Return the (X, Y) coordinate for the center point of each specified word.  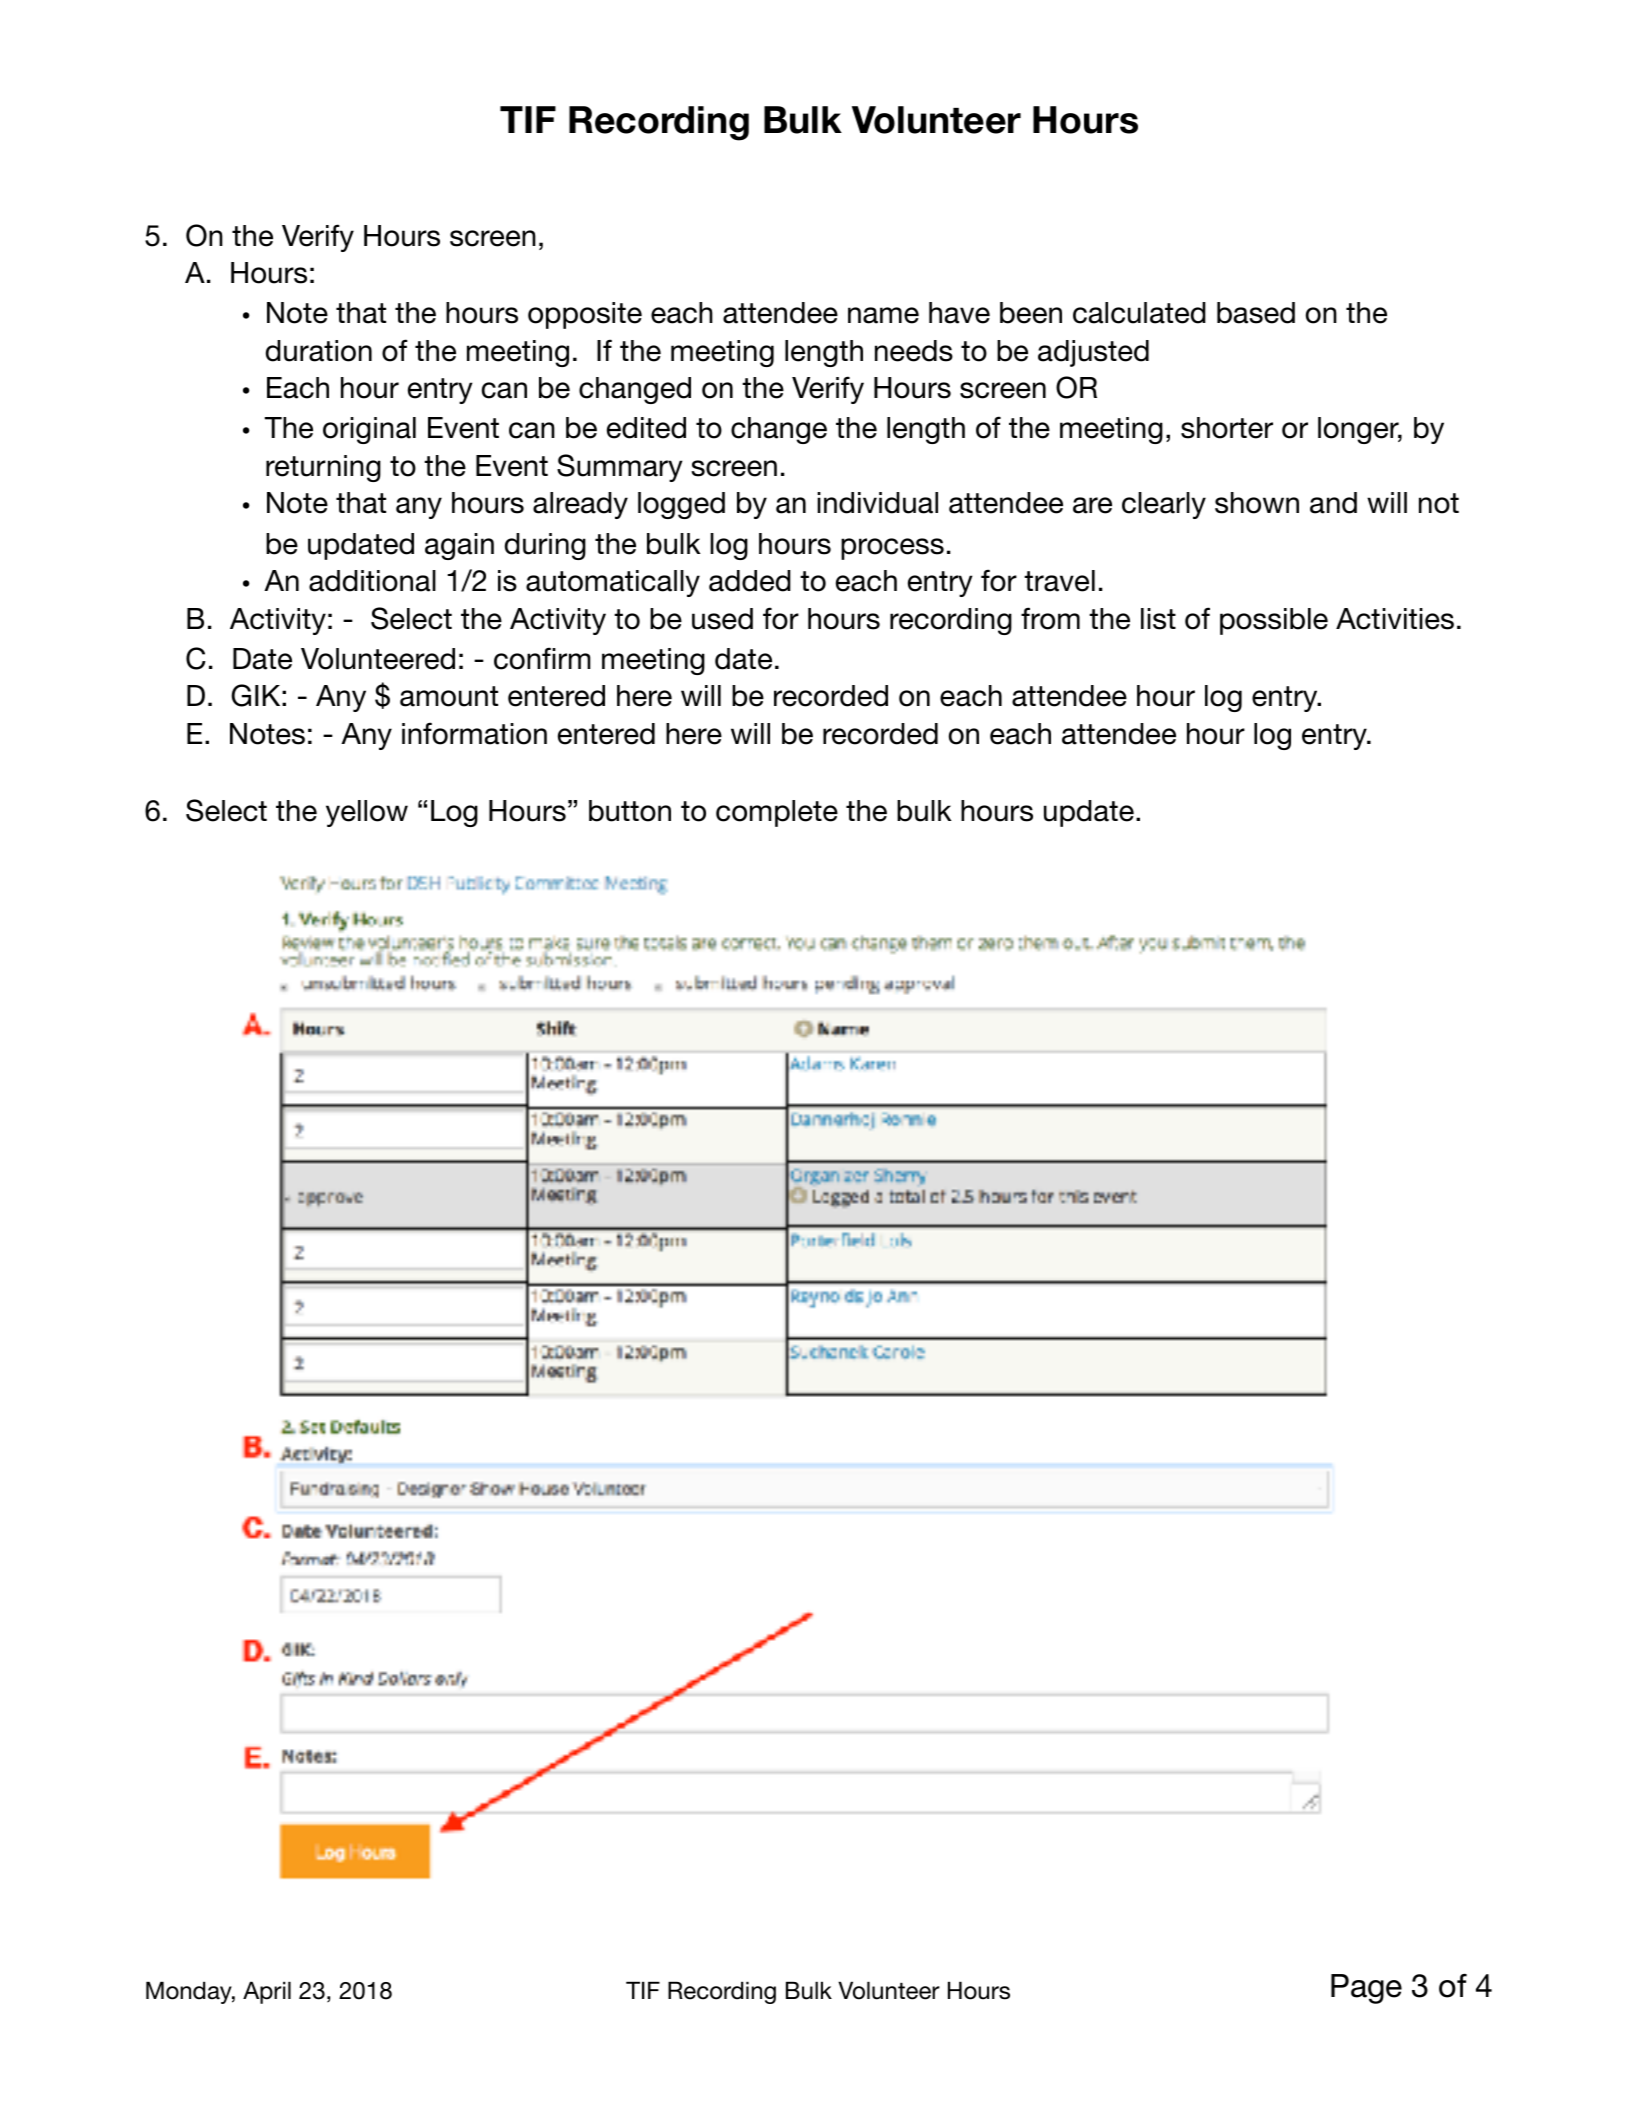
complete (777, 813)
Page (1366, 1989)
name (883, 315)
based (1256, 313)
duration (319, 351)
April (267, 1992)
